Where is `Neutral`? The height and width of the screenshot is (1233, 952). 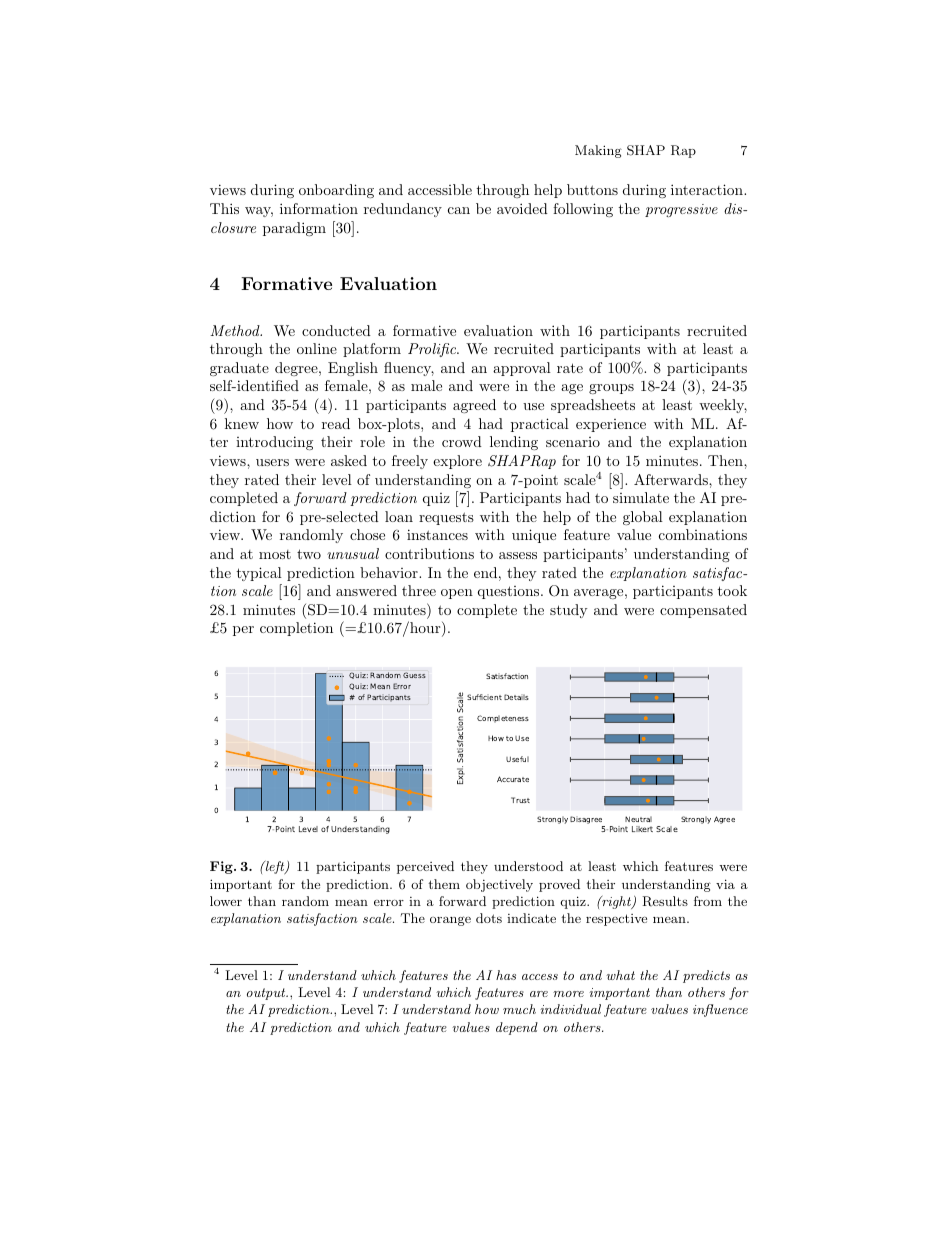 Neutral is located at coordinates (638, 819).
